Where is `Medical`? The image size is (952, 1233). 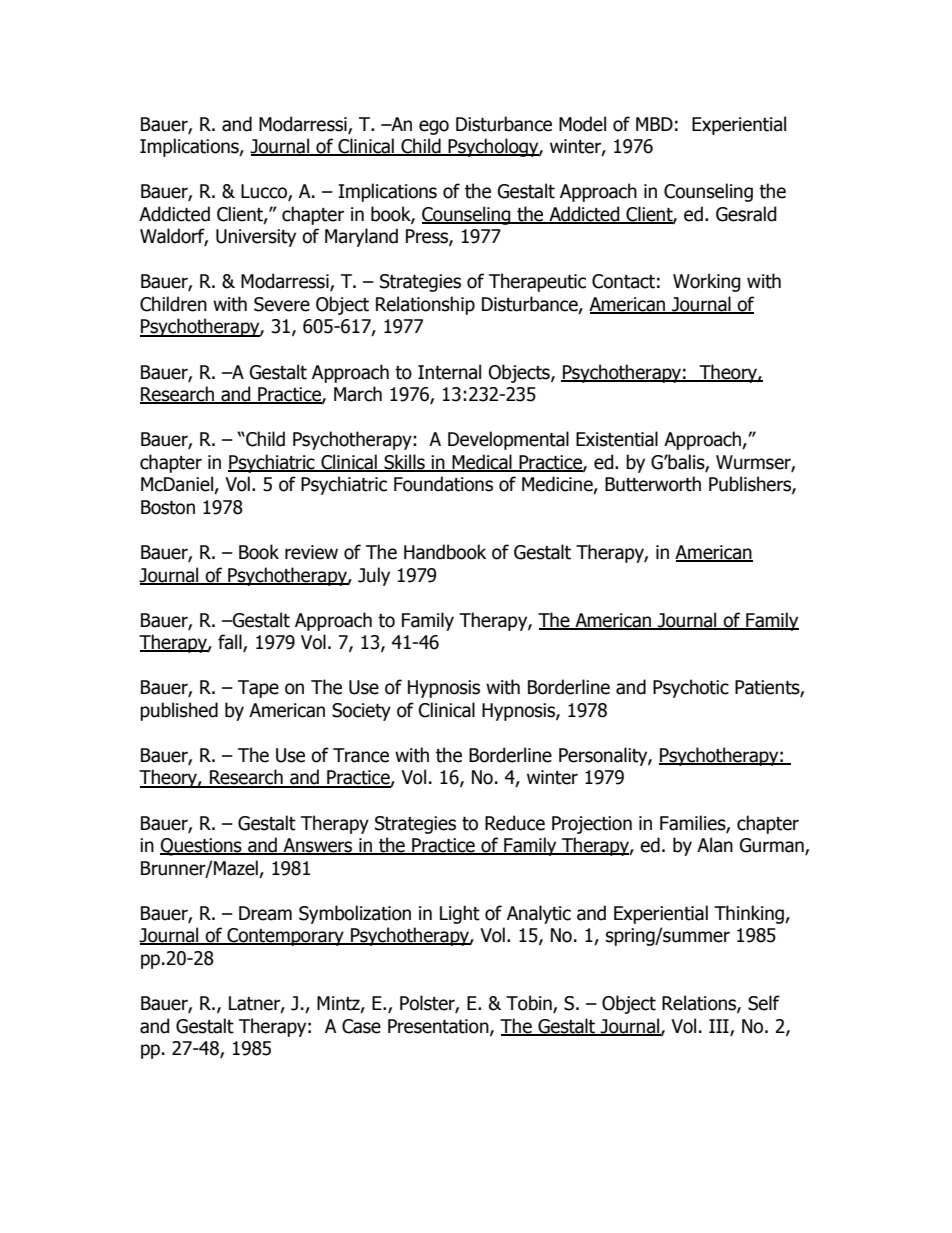
Medical is located at coordinates (482, 463).
